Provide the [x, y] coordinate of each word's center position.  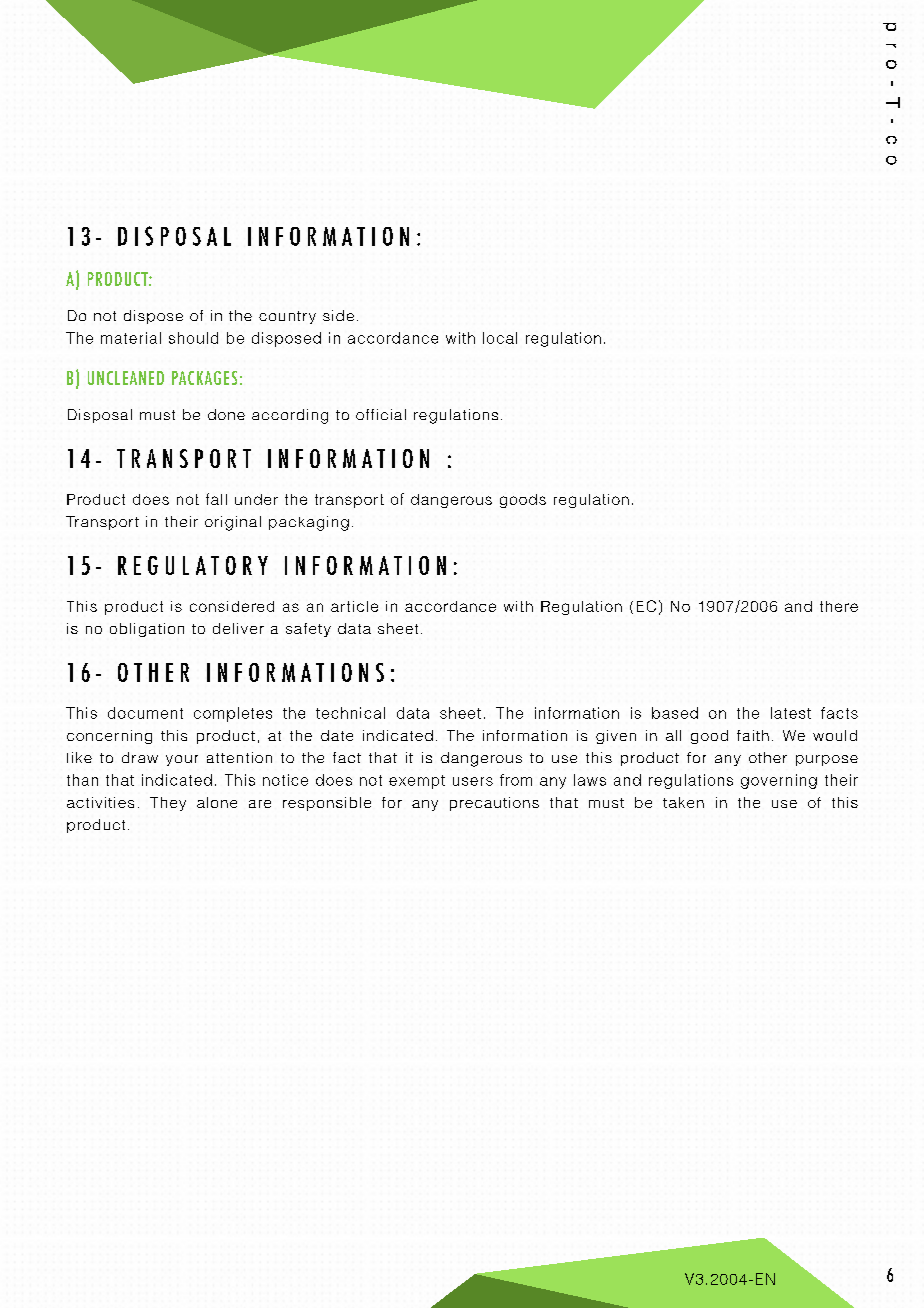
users [473, 781]
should [193, 338]
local [500, 338]
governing [779, 781]
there [839, 606]
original [233, 523]
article [354, 606]
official [381, 414]
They [168, 804]
